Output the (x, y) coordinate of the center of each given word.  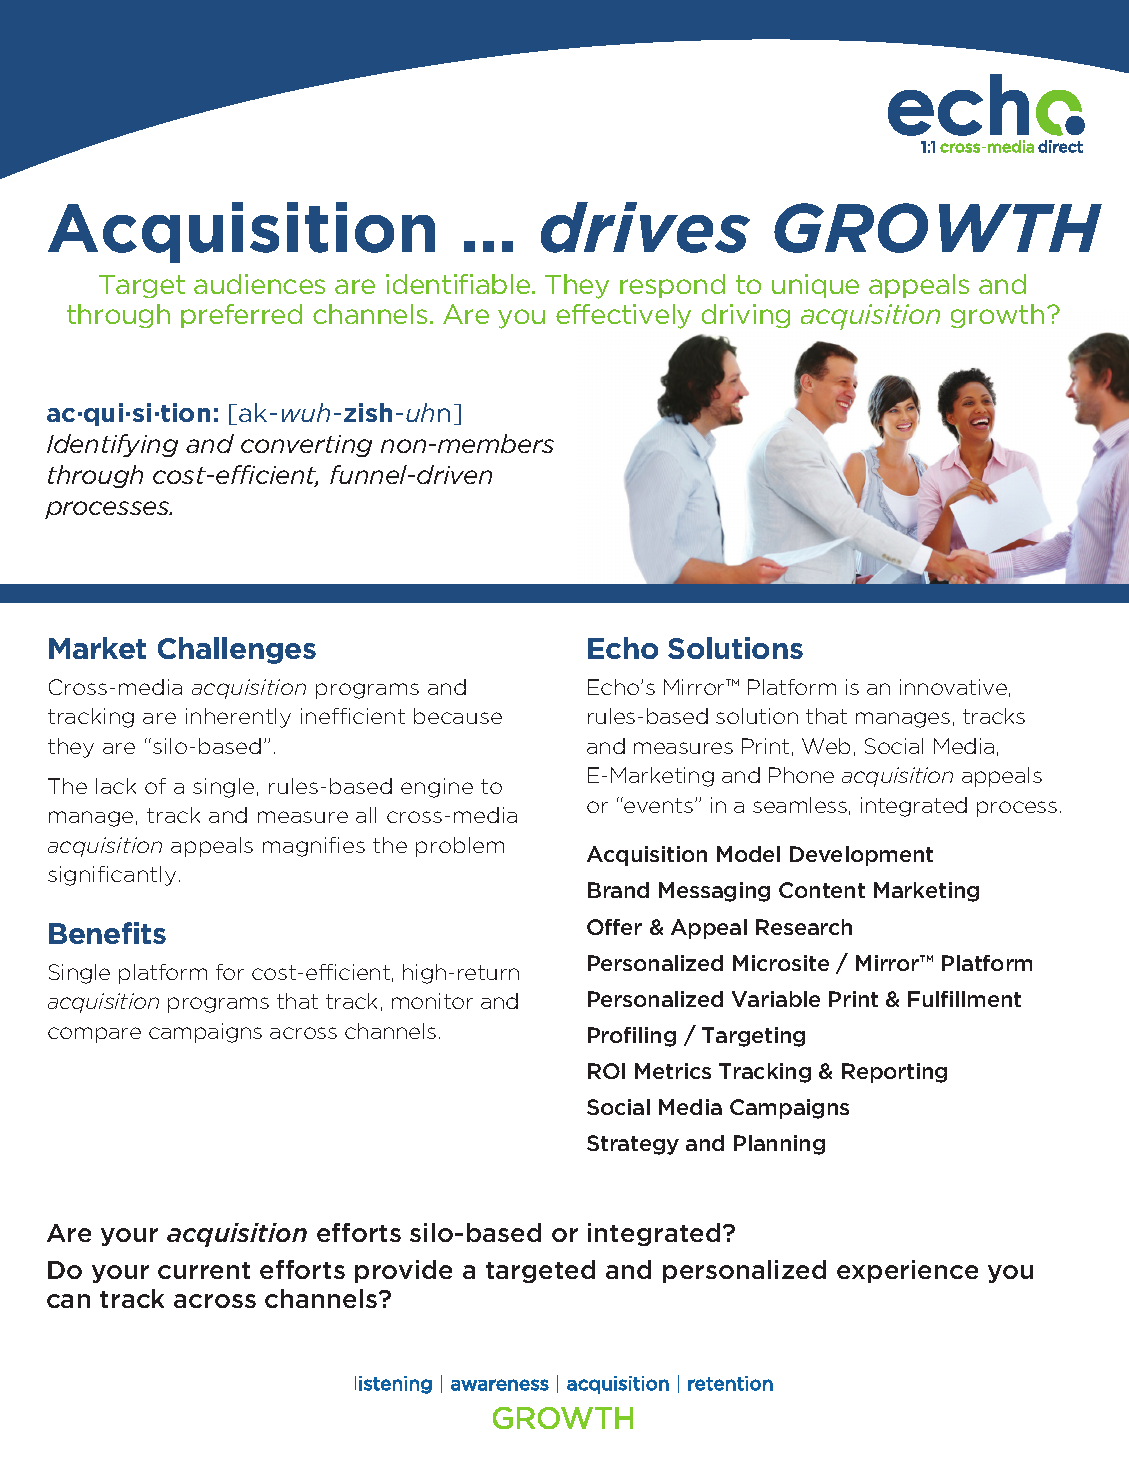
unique (815, 286)
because (458, 716)
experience (907, 1271)
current (204, 1270)
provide (403, 1271)
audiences (259, 284)
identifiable (459, 284)
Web (826, 746)
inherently (238, 718)
